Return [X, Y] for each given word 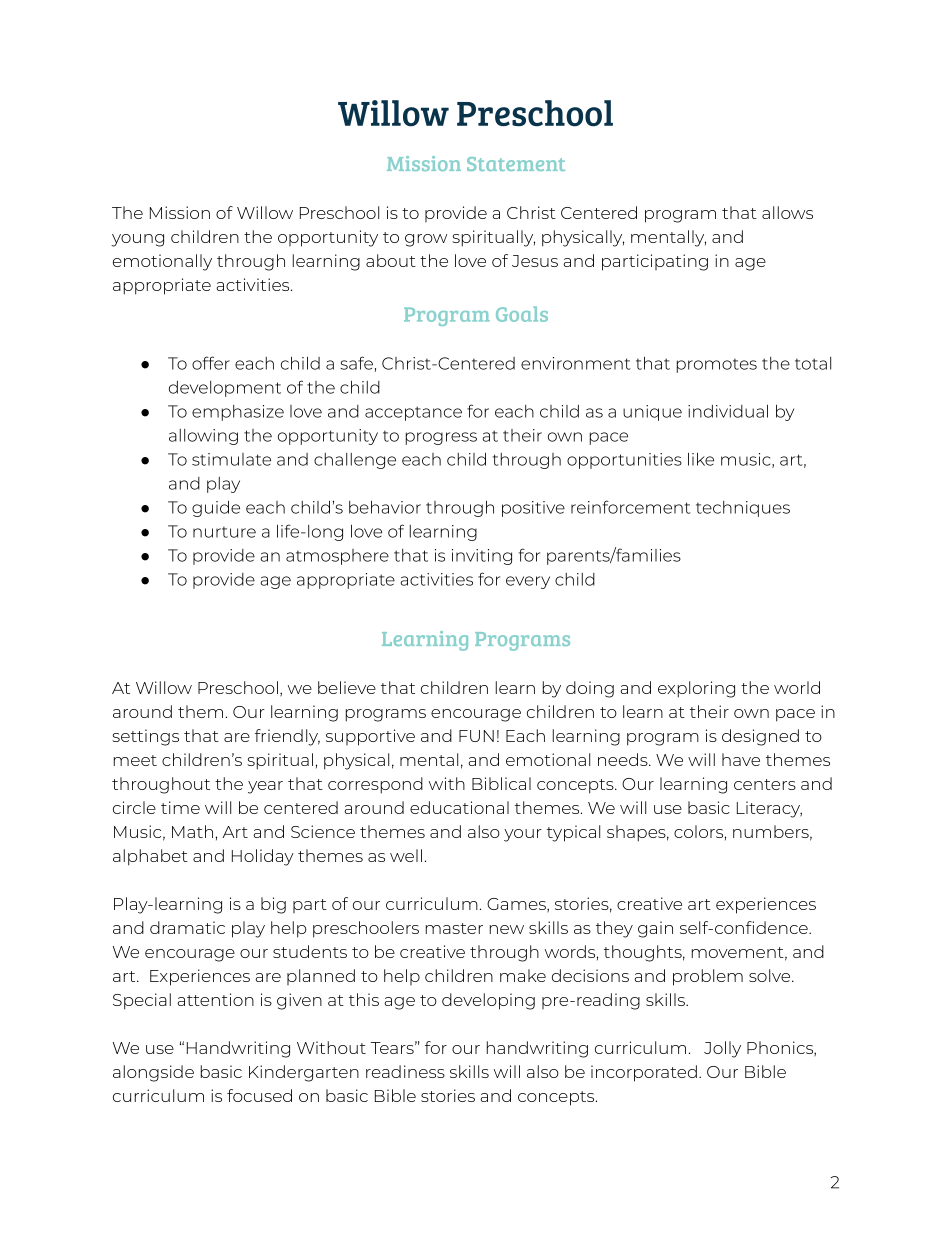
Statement [516, 164]
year [265, 787]
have [741, 759]
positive [533, 509]
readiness [405, 1071]
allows [787, 212]
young [137, 240]
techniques [743, 509]
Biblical [501, 783]
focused [259, 1095]
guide [216, 509]
